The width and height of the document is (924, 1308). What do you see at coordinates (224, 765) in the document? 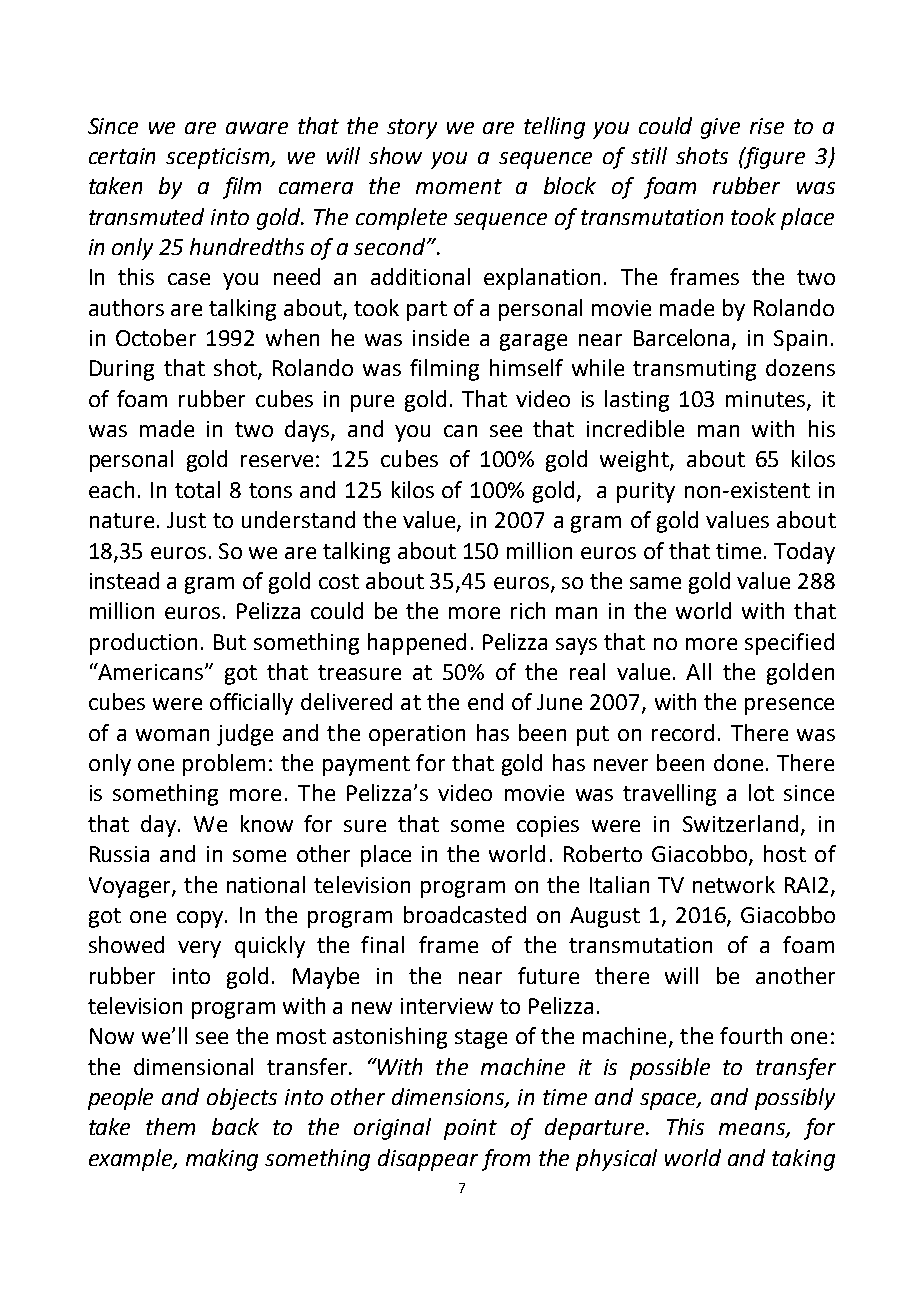
I see `problem` at bounding box center [224, 765].
